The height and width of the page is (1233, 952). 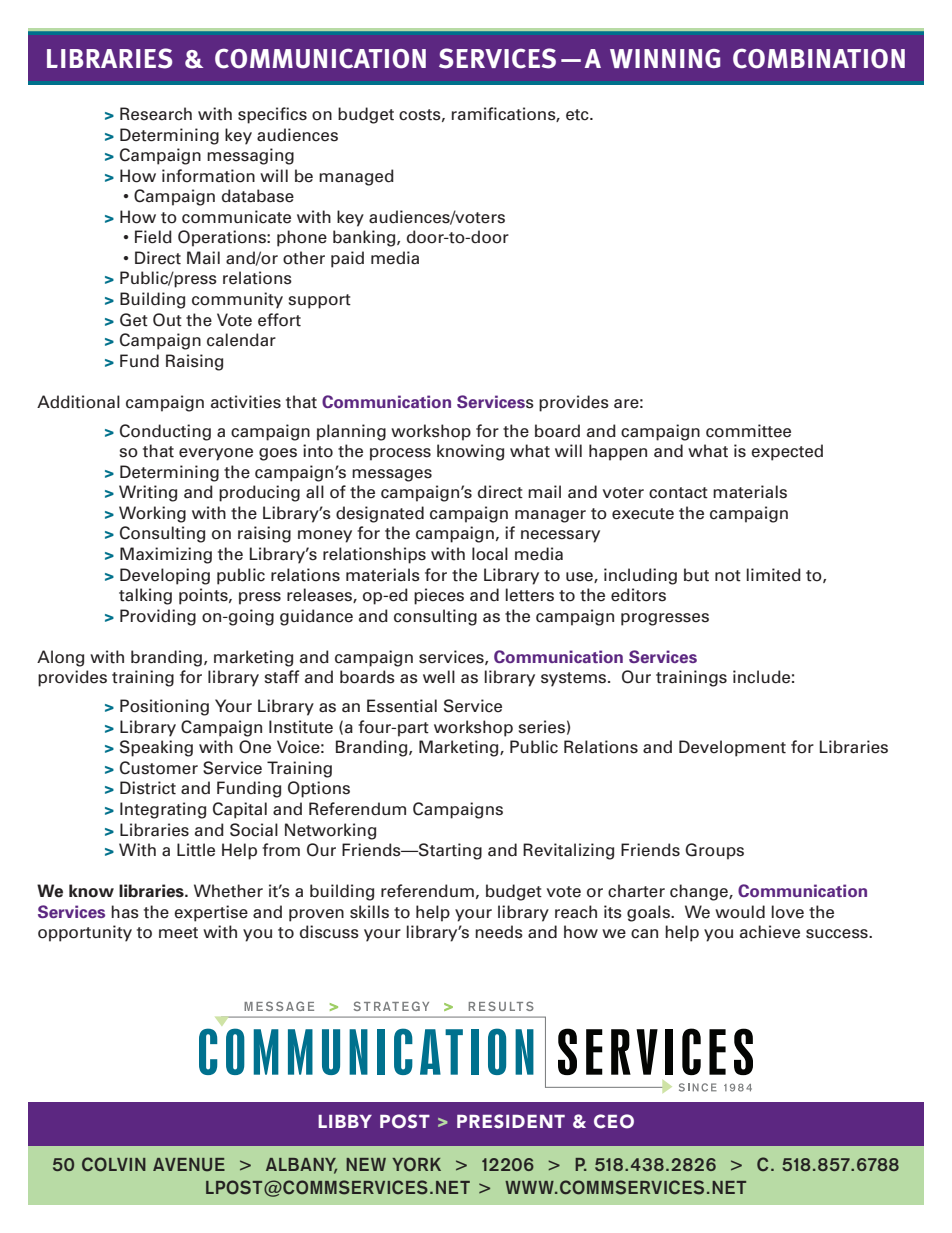 I want to click on Research, so click(x=156, y=114).
